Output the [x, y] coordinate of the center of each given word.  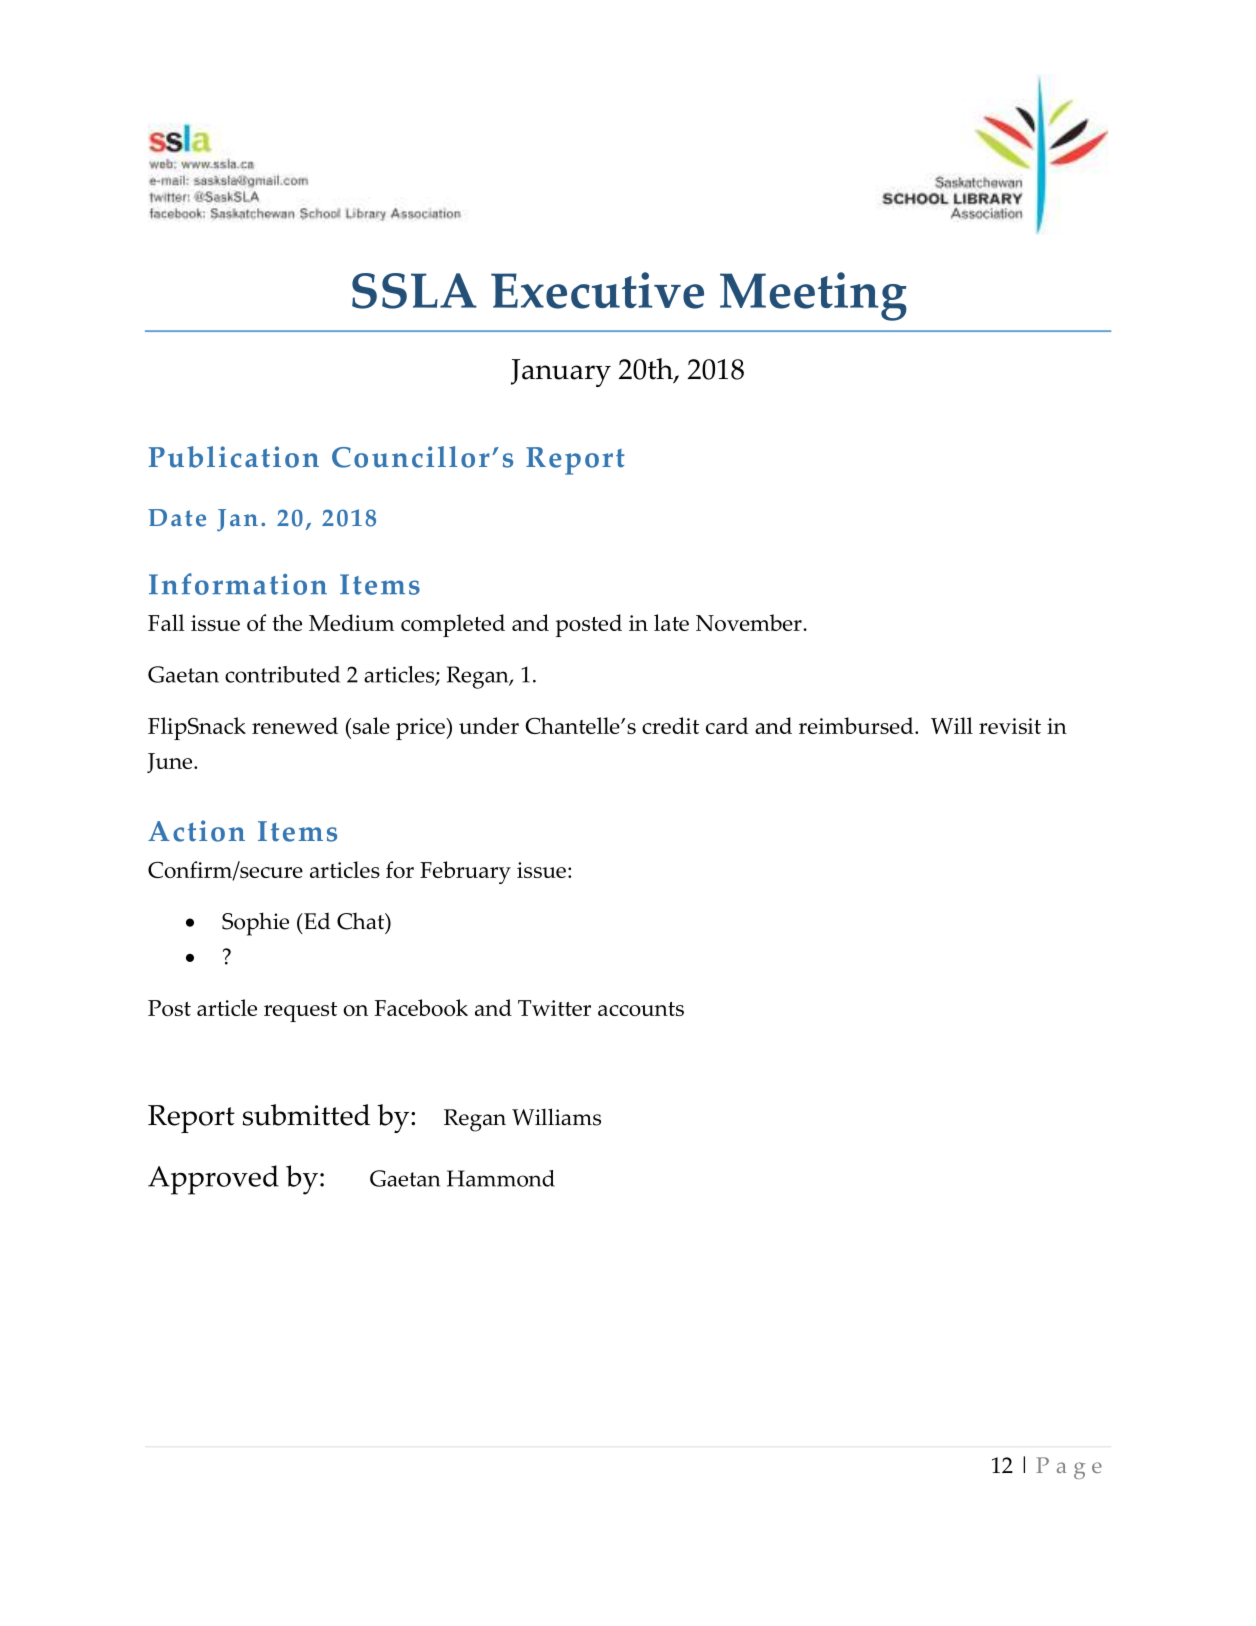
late [671, 622]
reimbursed [857, 725]
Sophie [255, 924]
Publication [234, 457]
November [750, 622]
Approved [213, 1180]
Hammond [501, 1178]
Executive [597, 290]
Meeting [813, 296]
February [465, 872]
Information [238, 584]
